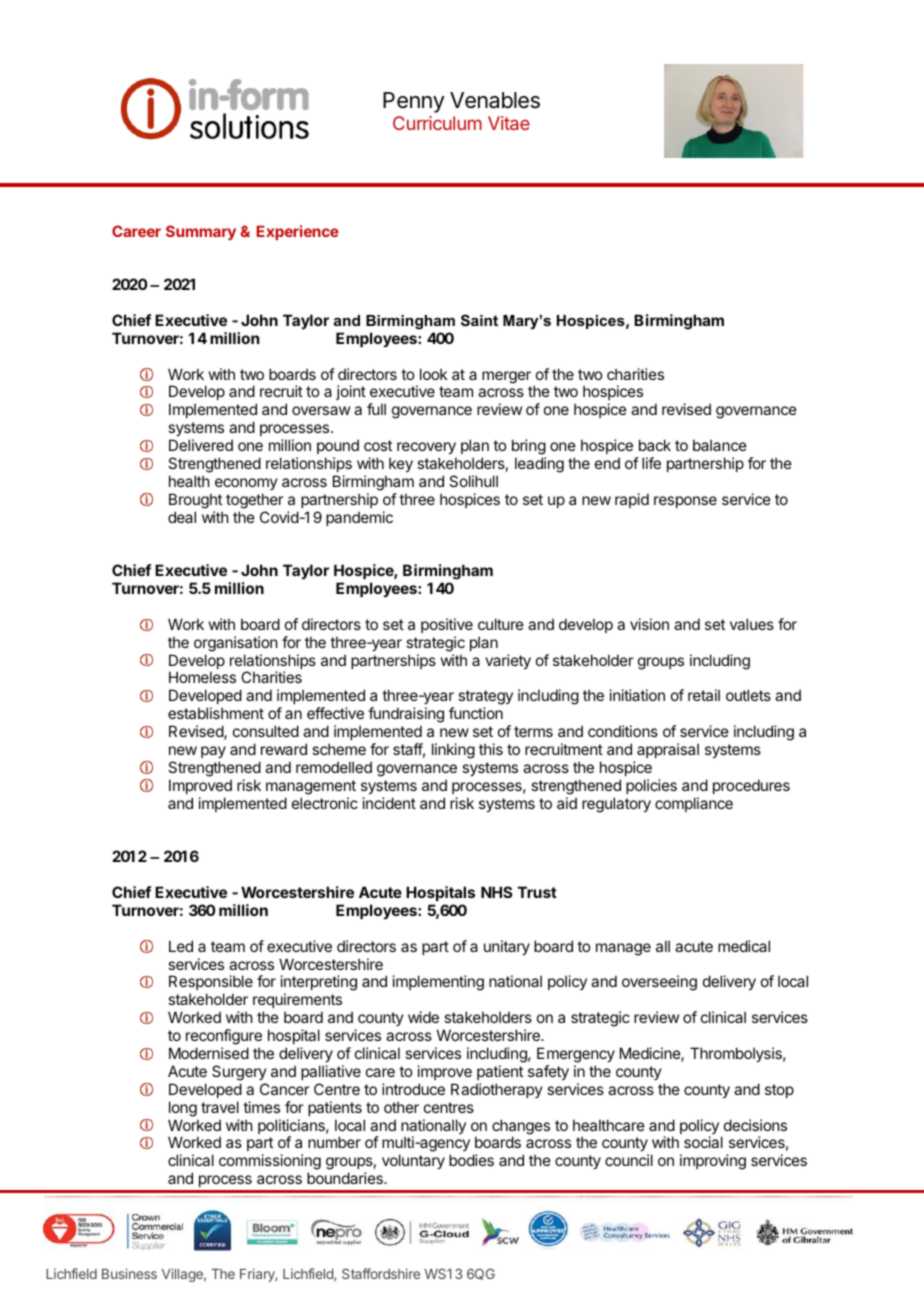 The width and height of the image is (924, 1309). Describe the element at coordinates (713, 1162) in the image. I see `improving` at that location.
